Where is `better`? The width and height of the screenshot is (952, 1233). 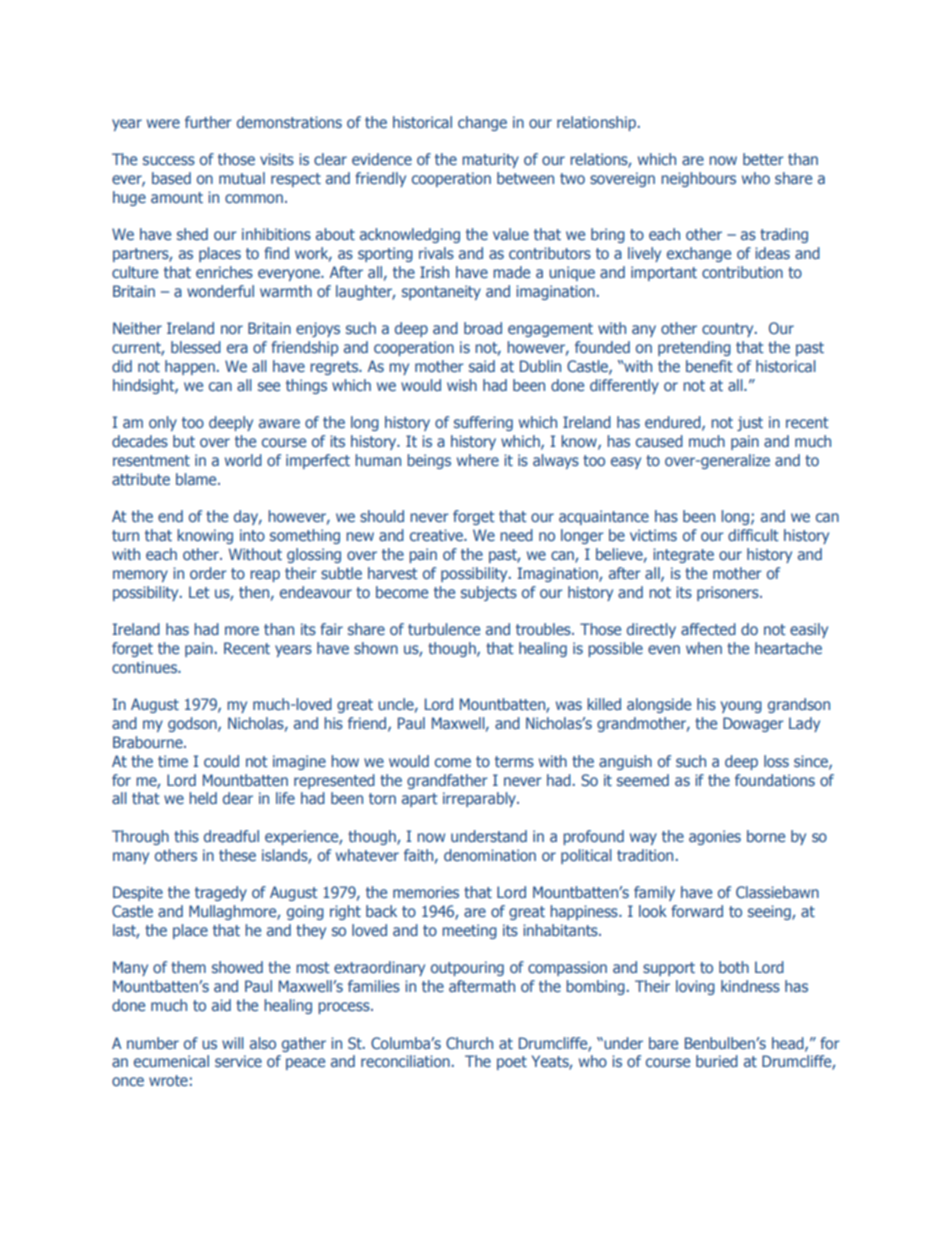
better is located at coordinates (763, 159).
